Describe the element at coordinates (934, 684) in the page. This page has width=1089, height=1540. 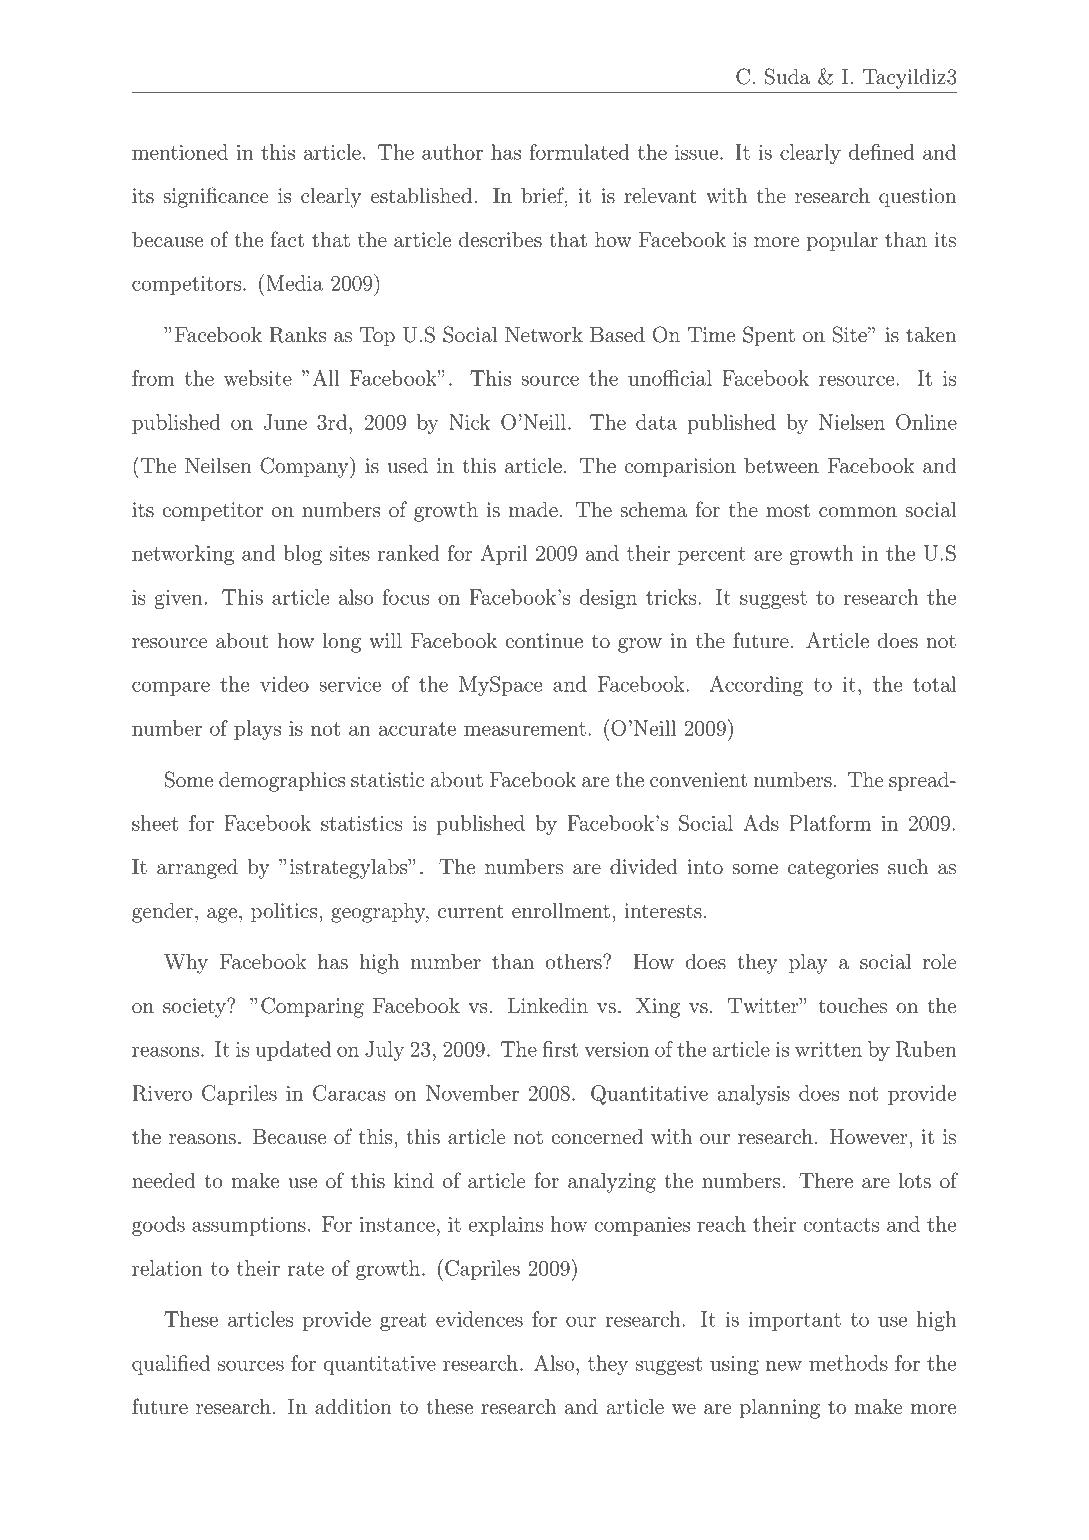
I see `total` at that location.
